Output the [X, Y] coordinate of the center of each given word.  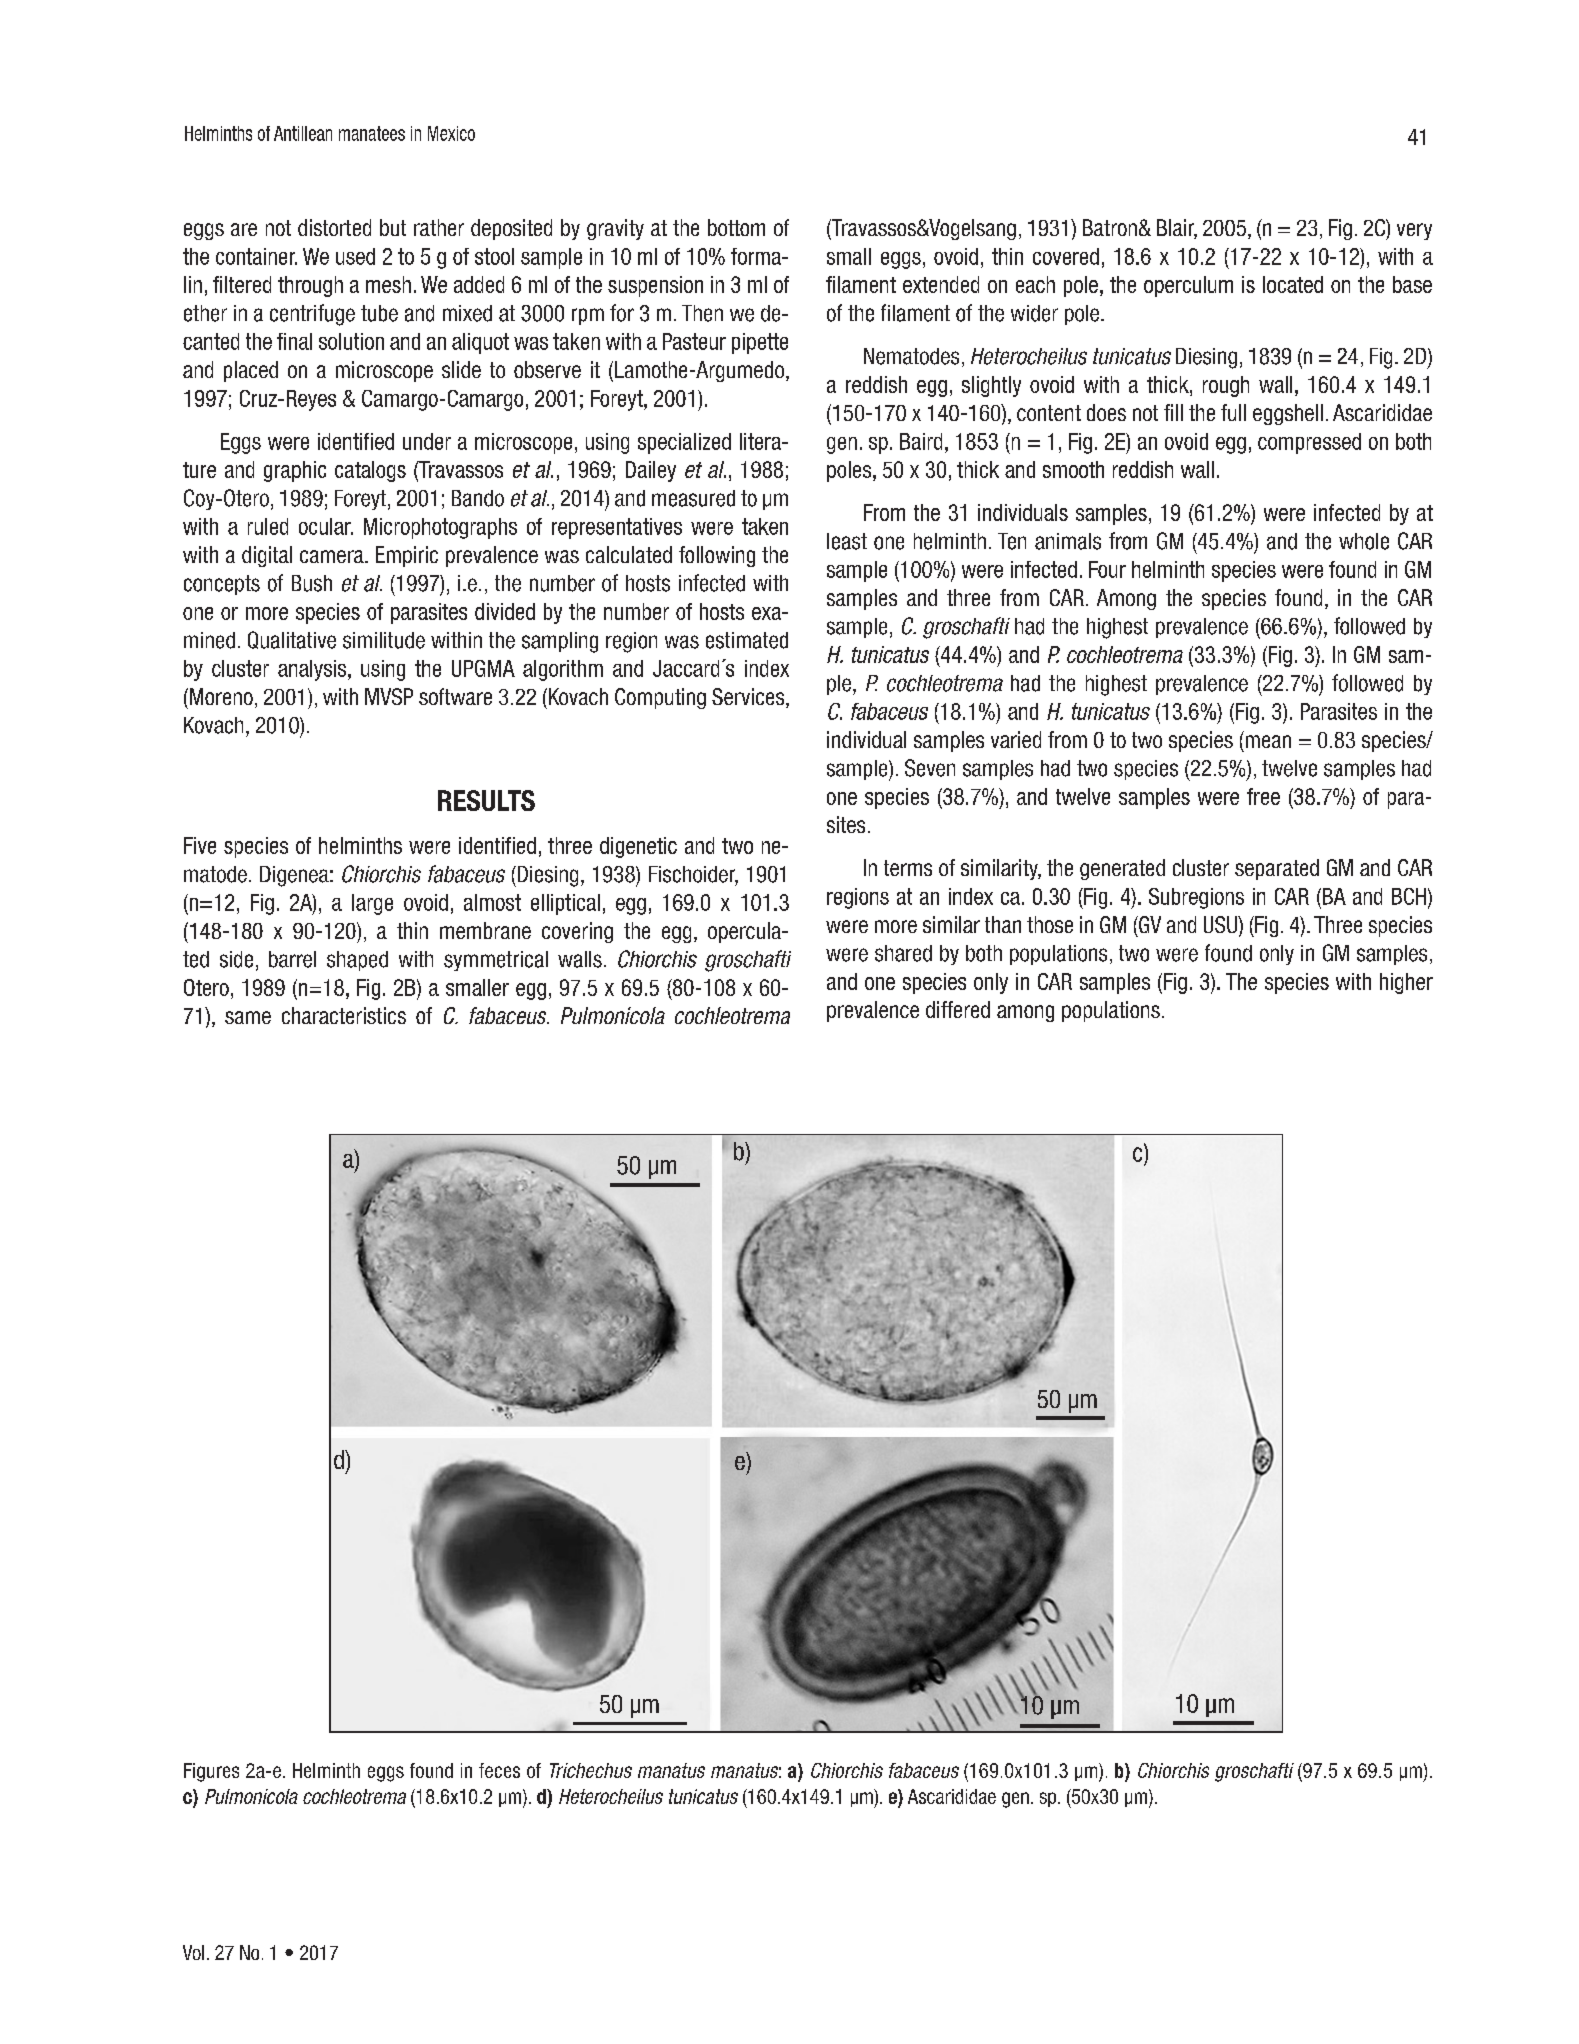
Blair [1177, 229]
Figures [211, 1772]
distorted [334, 227]
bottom [736, 227]
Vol [193, 1952]
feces [499, 1770]
